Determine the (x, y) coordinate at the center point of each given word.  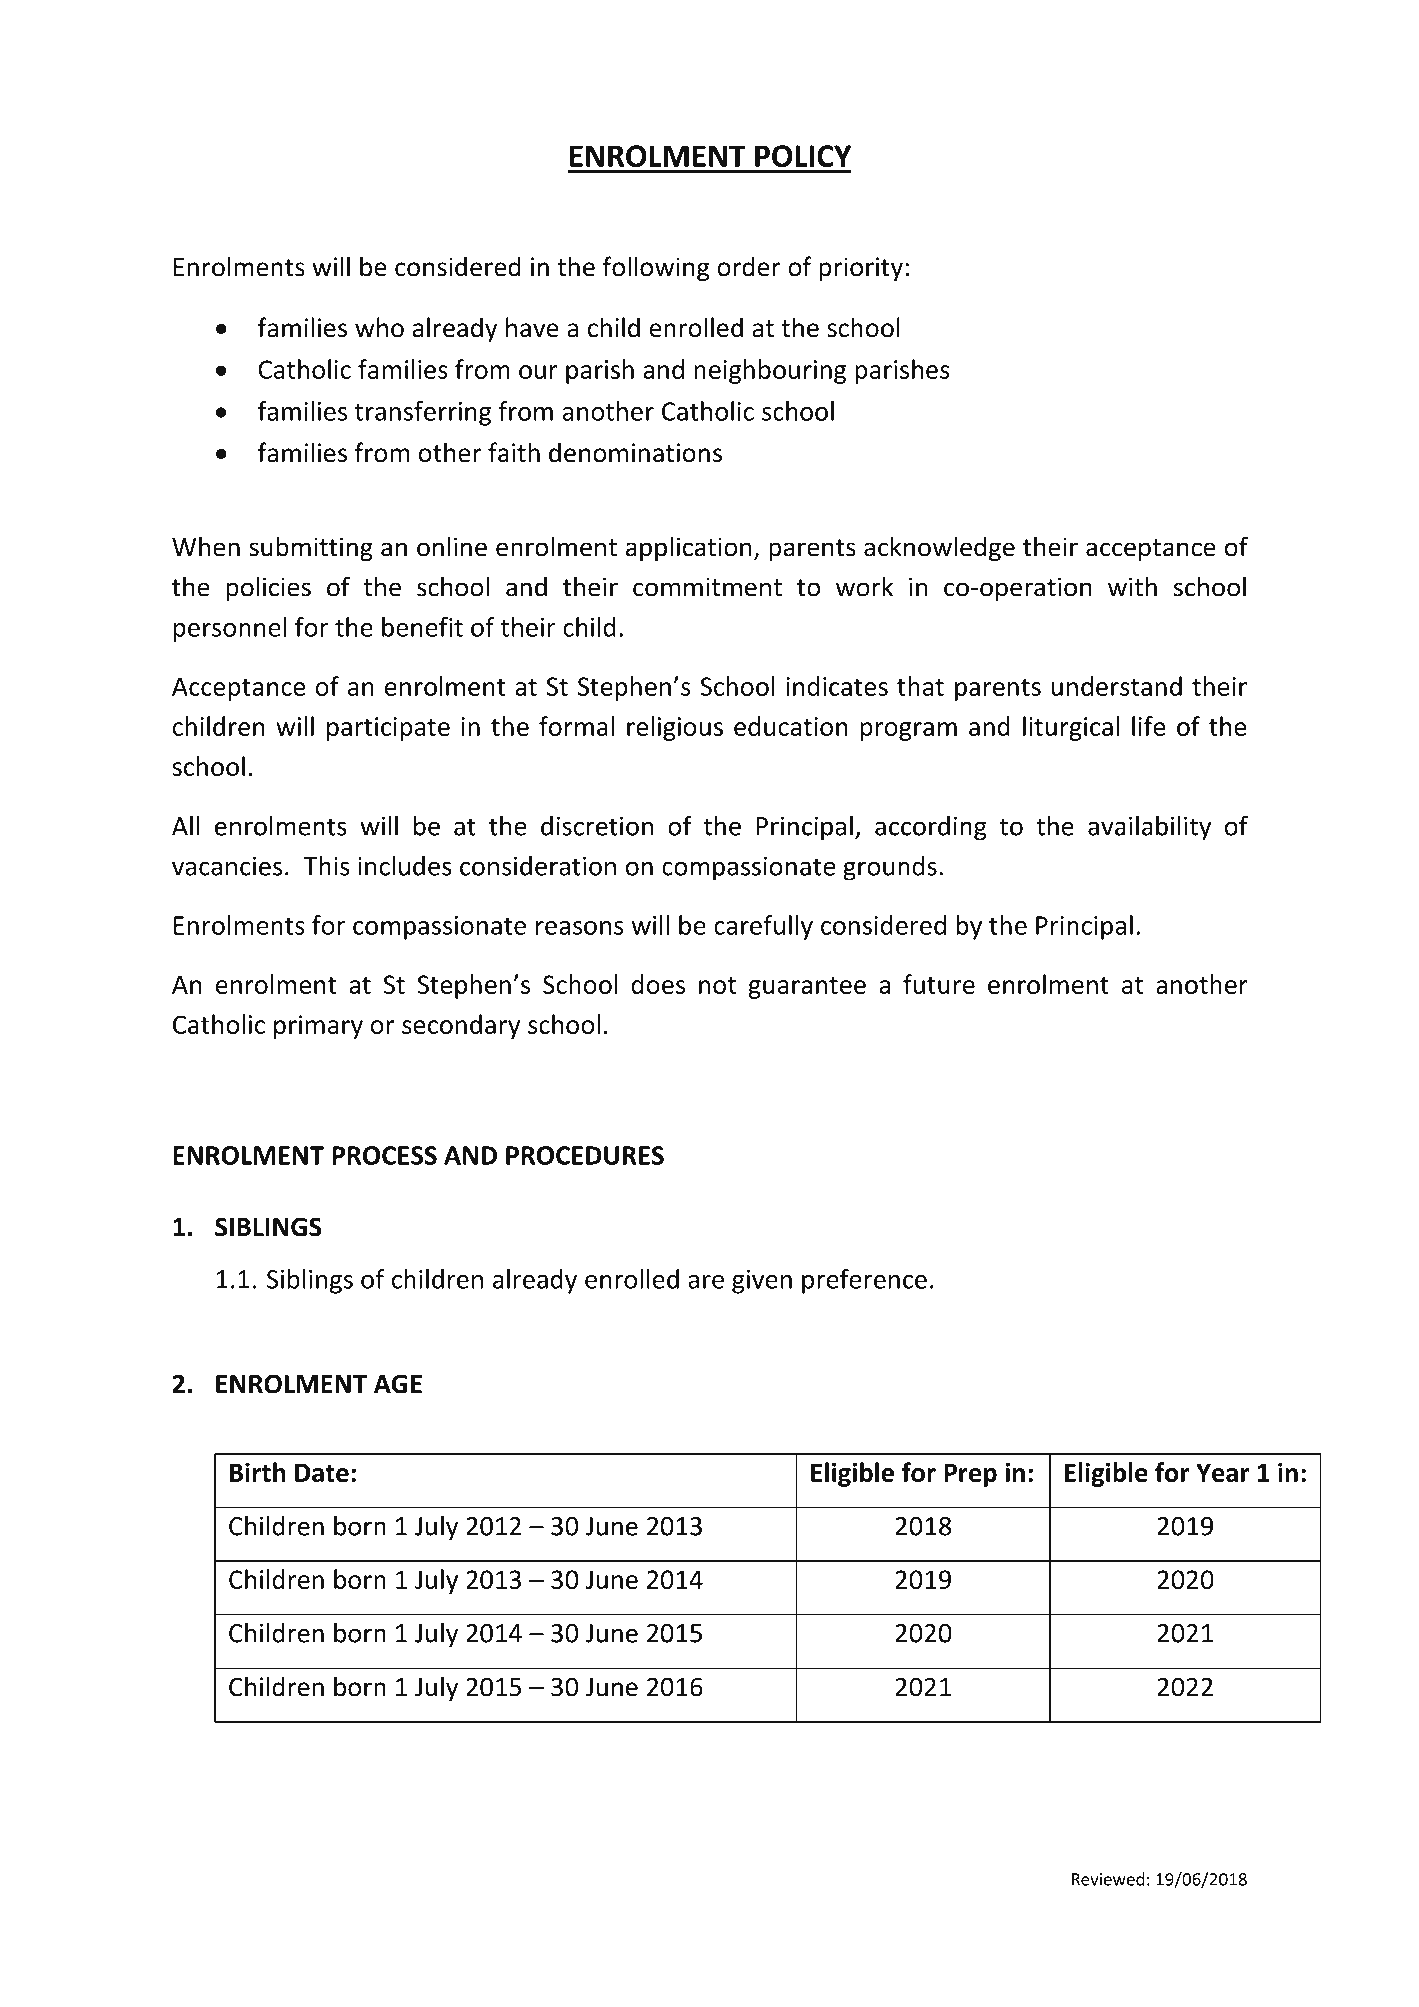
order (749, 266)
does (658, 984)
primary (318, 1027)
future (939, 984)
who (379, 327)
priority (861, 269)
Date (322, 1472)
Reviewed (1108, 1879)
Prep (970, 1475)
